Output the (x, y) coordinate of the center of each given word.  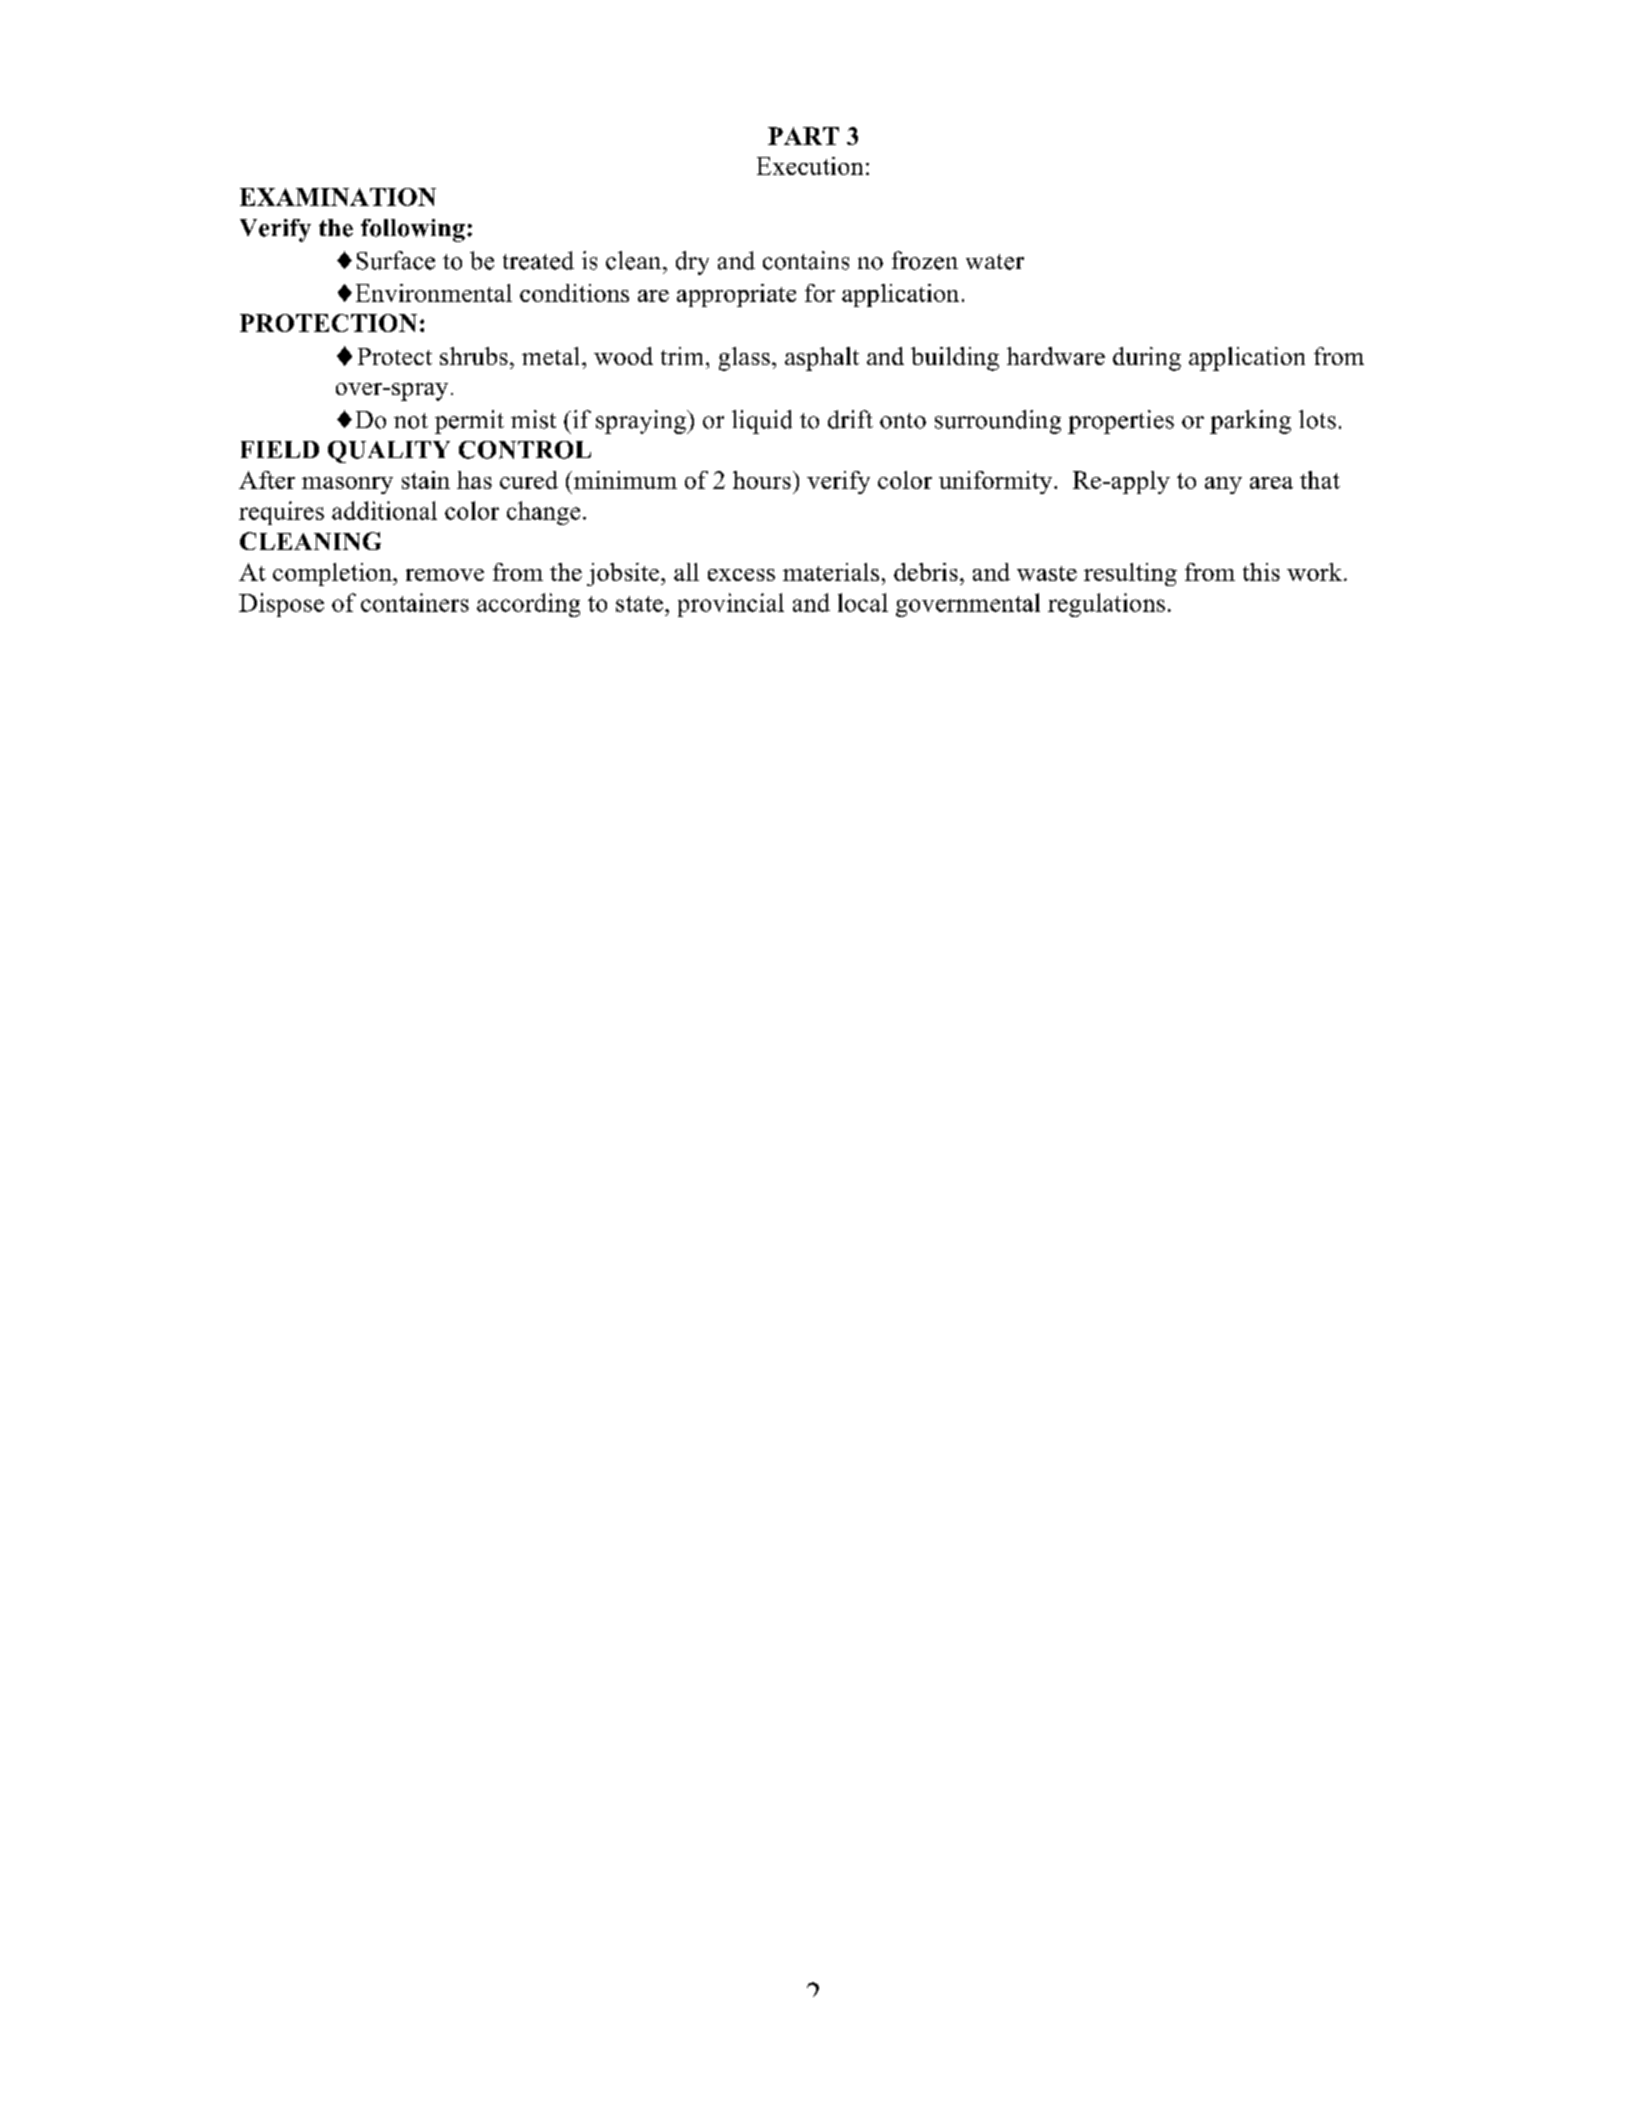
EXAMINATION (338, 197)
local (863, 602)
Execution (810, 166)
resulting (1130, 574)
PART (803, 136)
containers (415, 602)
